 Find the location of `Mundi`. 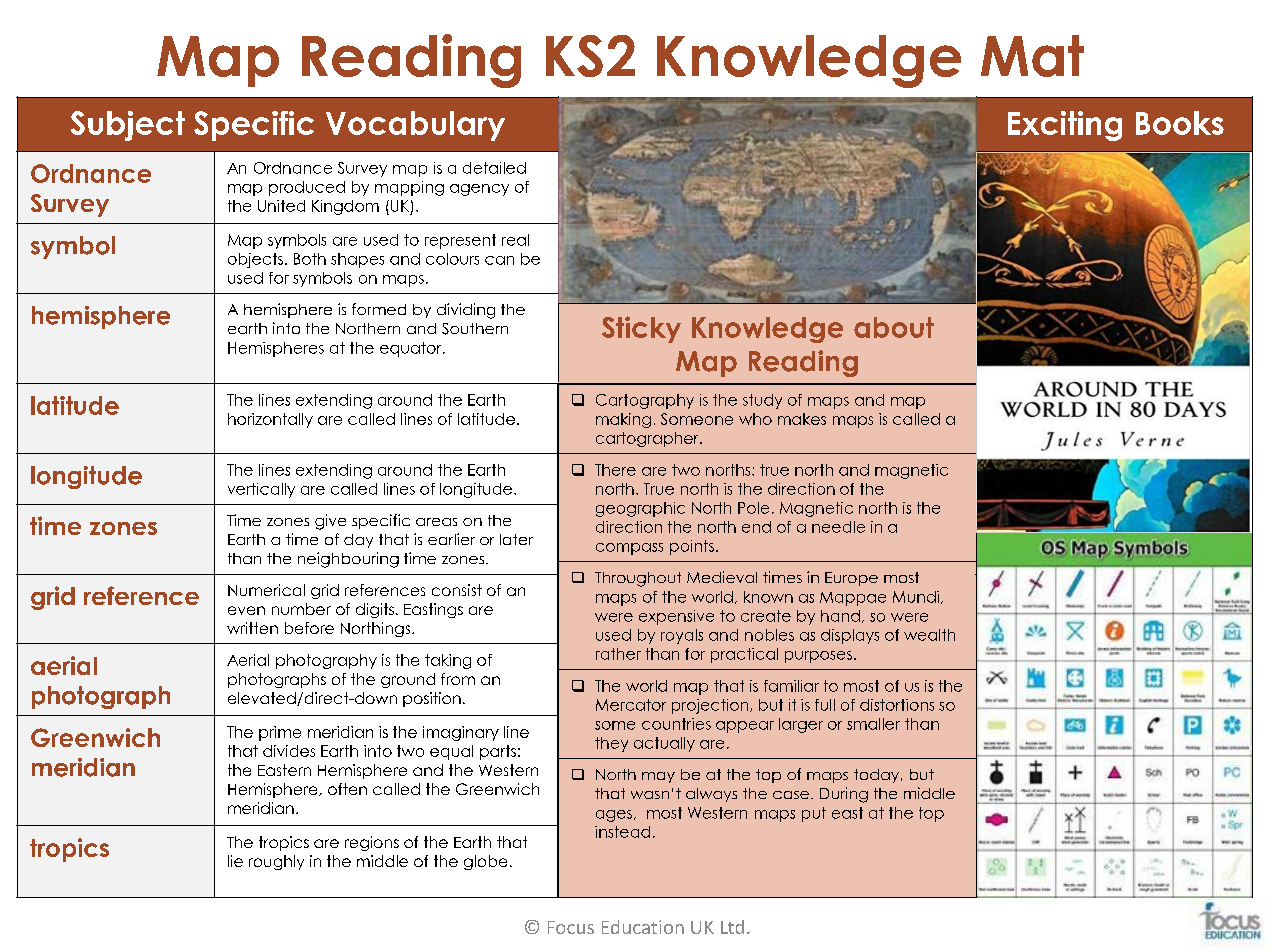

Mundi is located at coordinates (917, 597).
